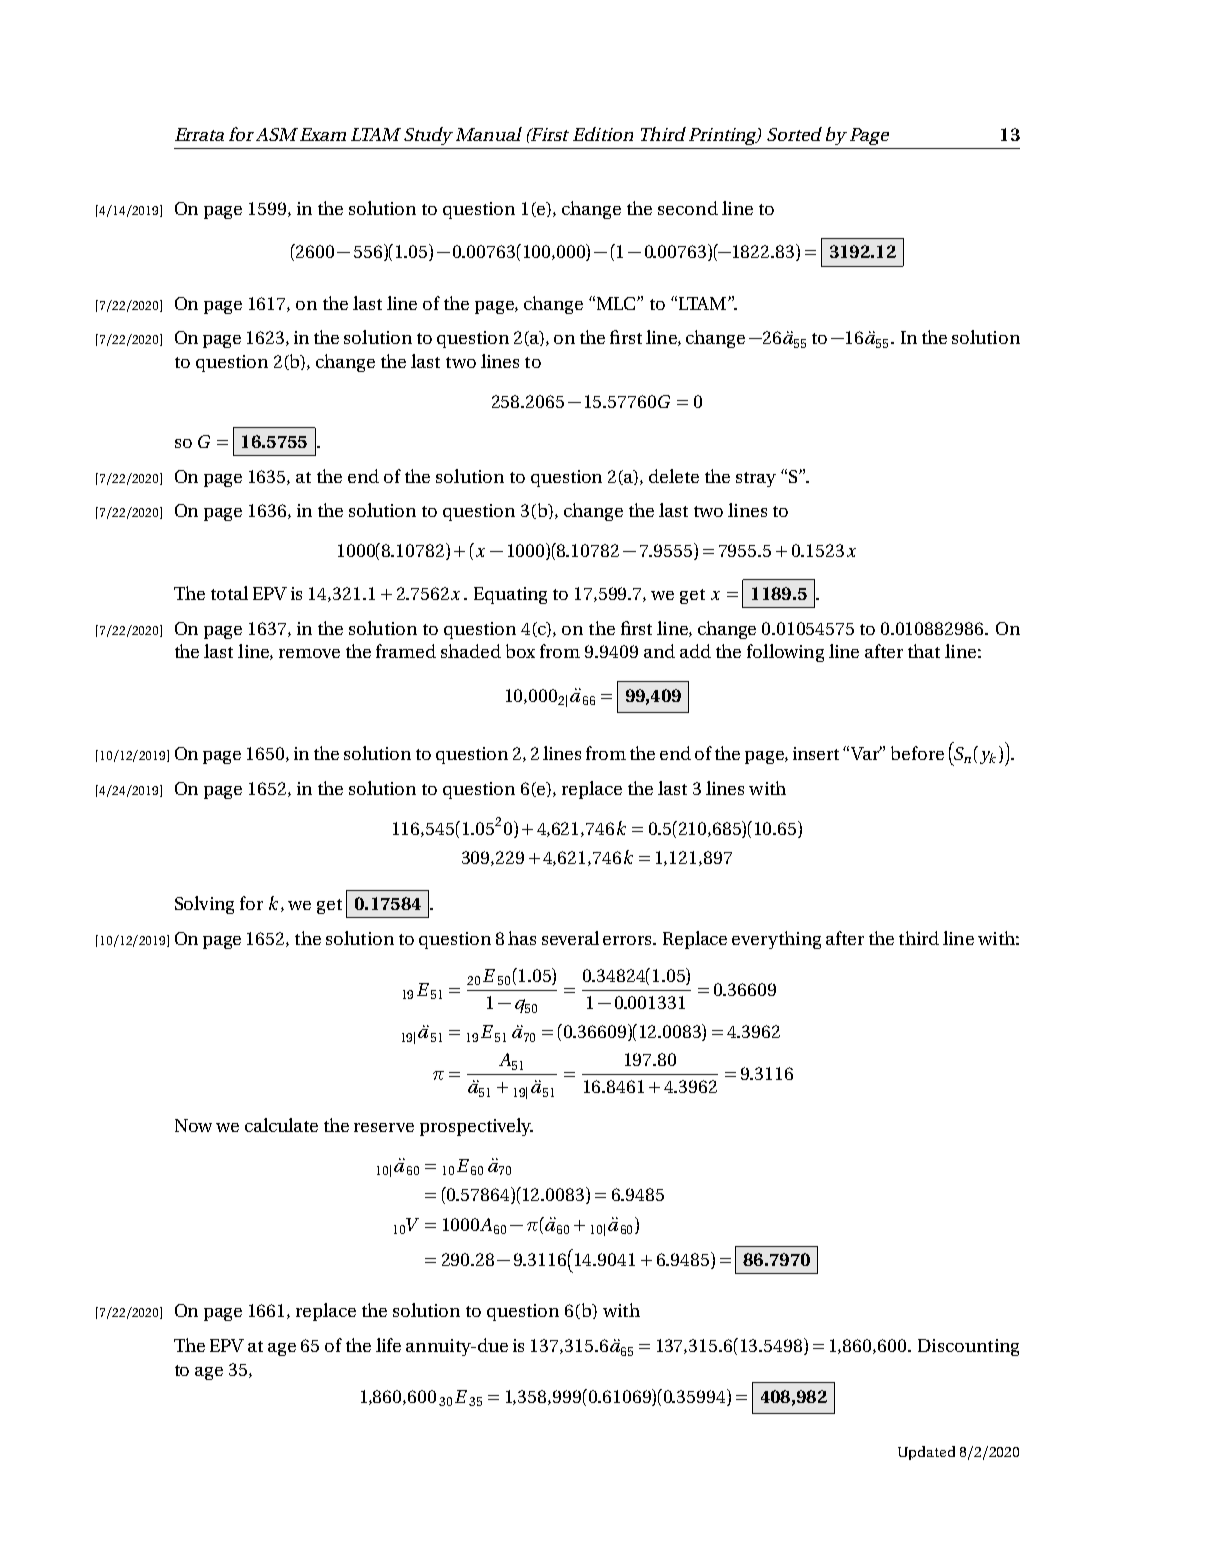 The height and width of the screenshot is (1564, 1209). Describe the element at coordinates (388, 1345) in the screenshot. I see `life` at that location.
